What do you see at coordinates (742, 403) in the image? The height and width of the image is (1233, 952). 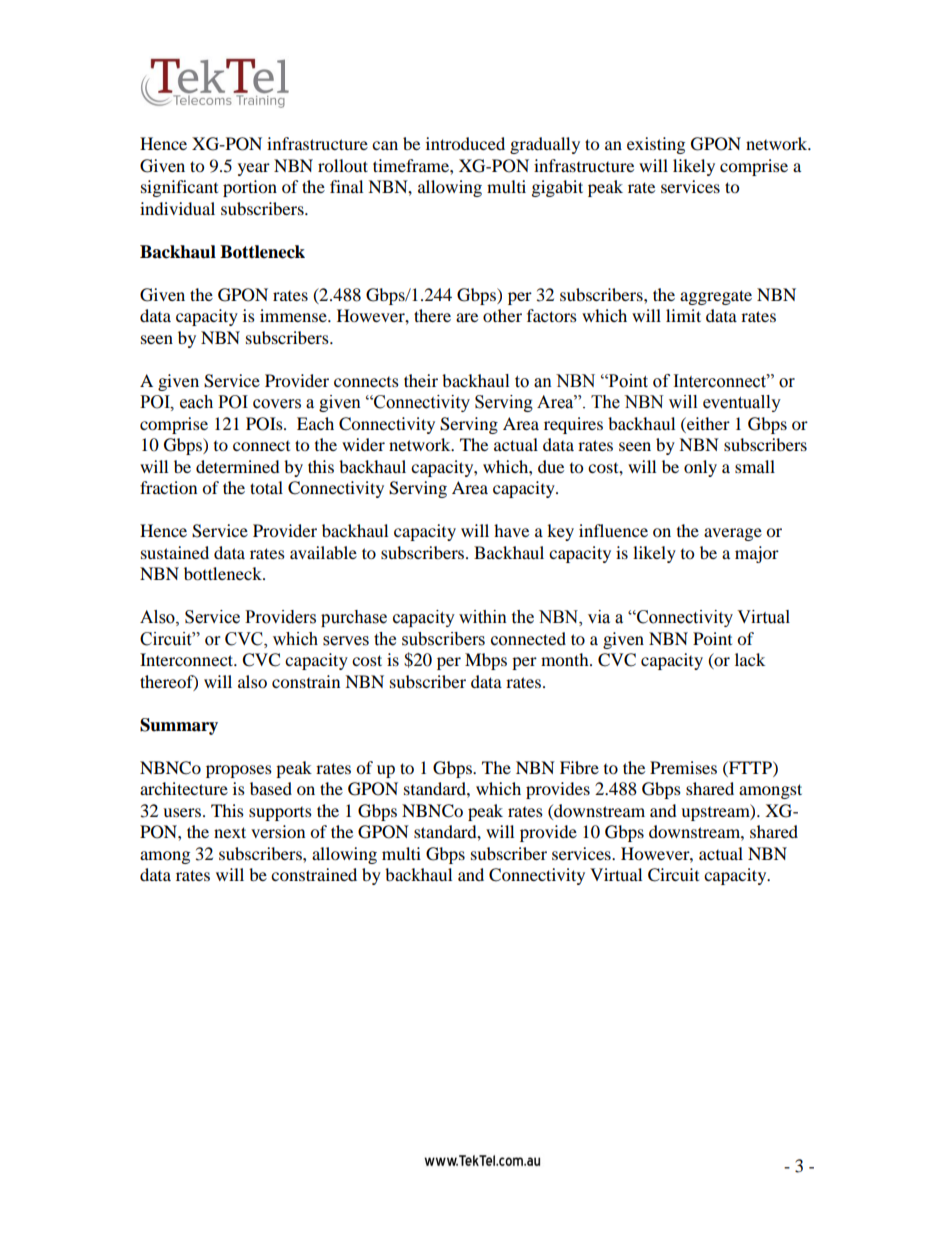 I see `eventually` at bounding box center [742, 403].
